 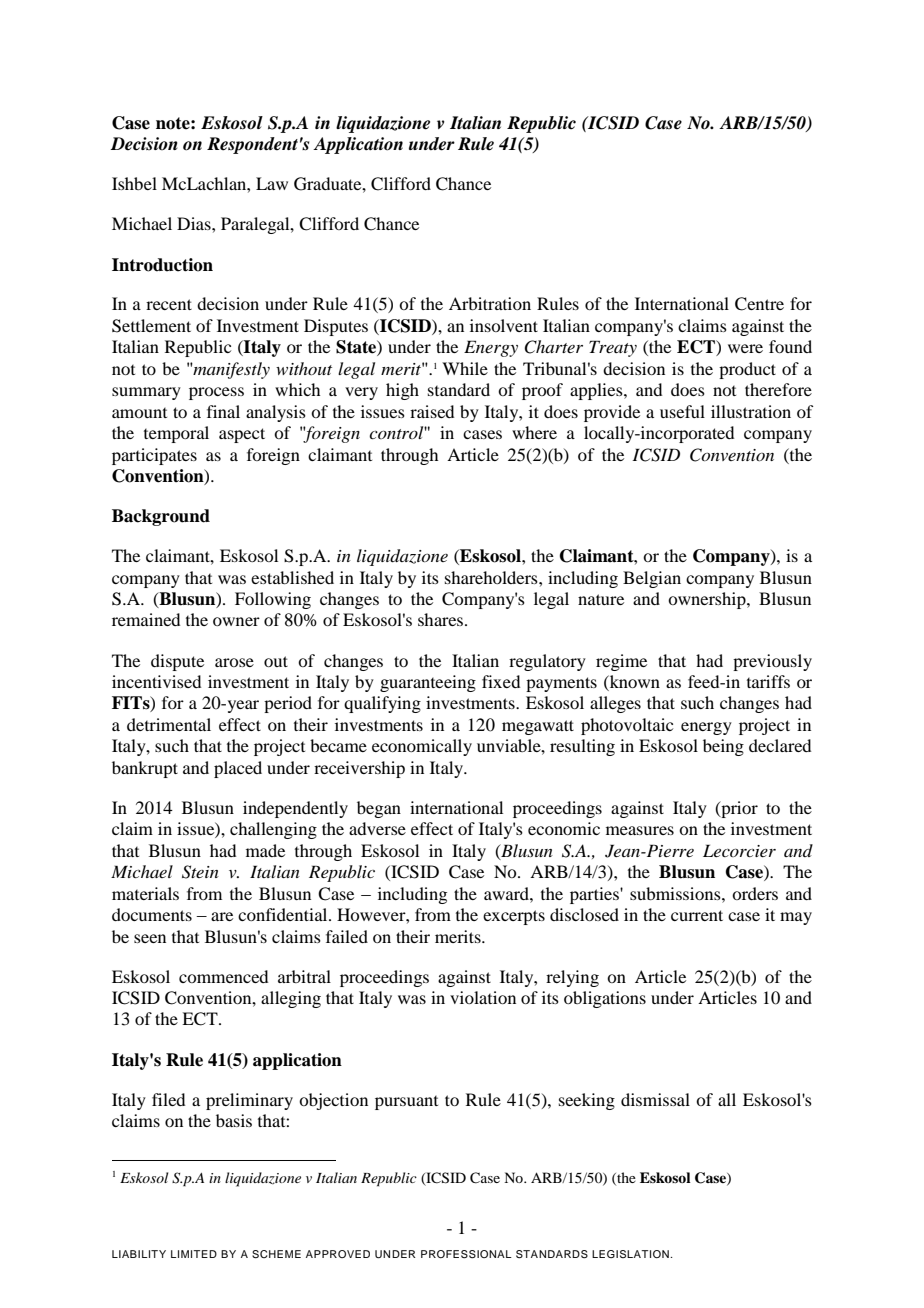 I want to click on Centre, so click(x=759, y=304).
